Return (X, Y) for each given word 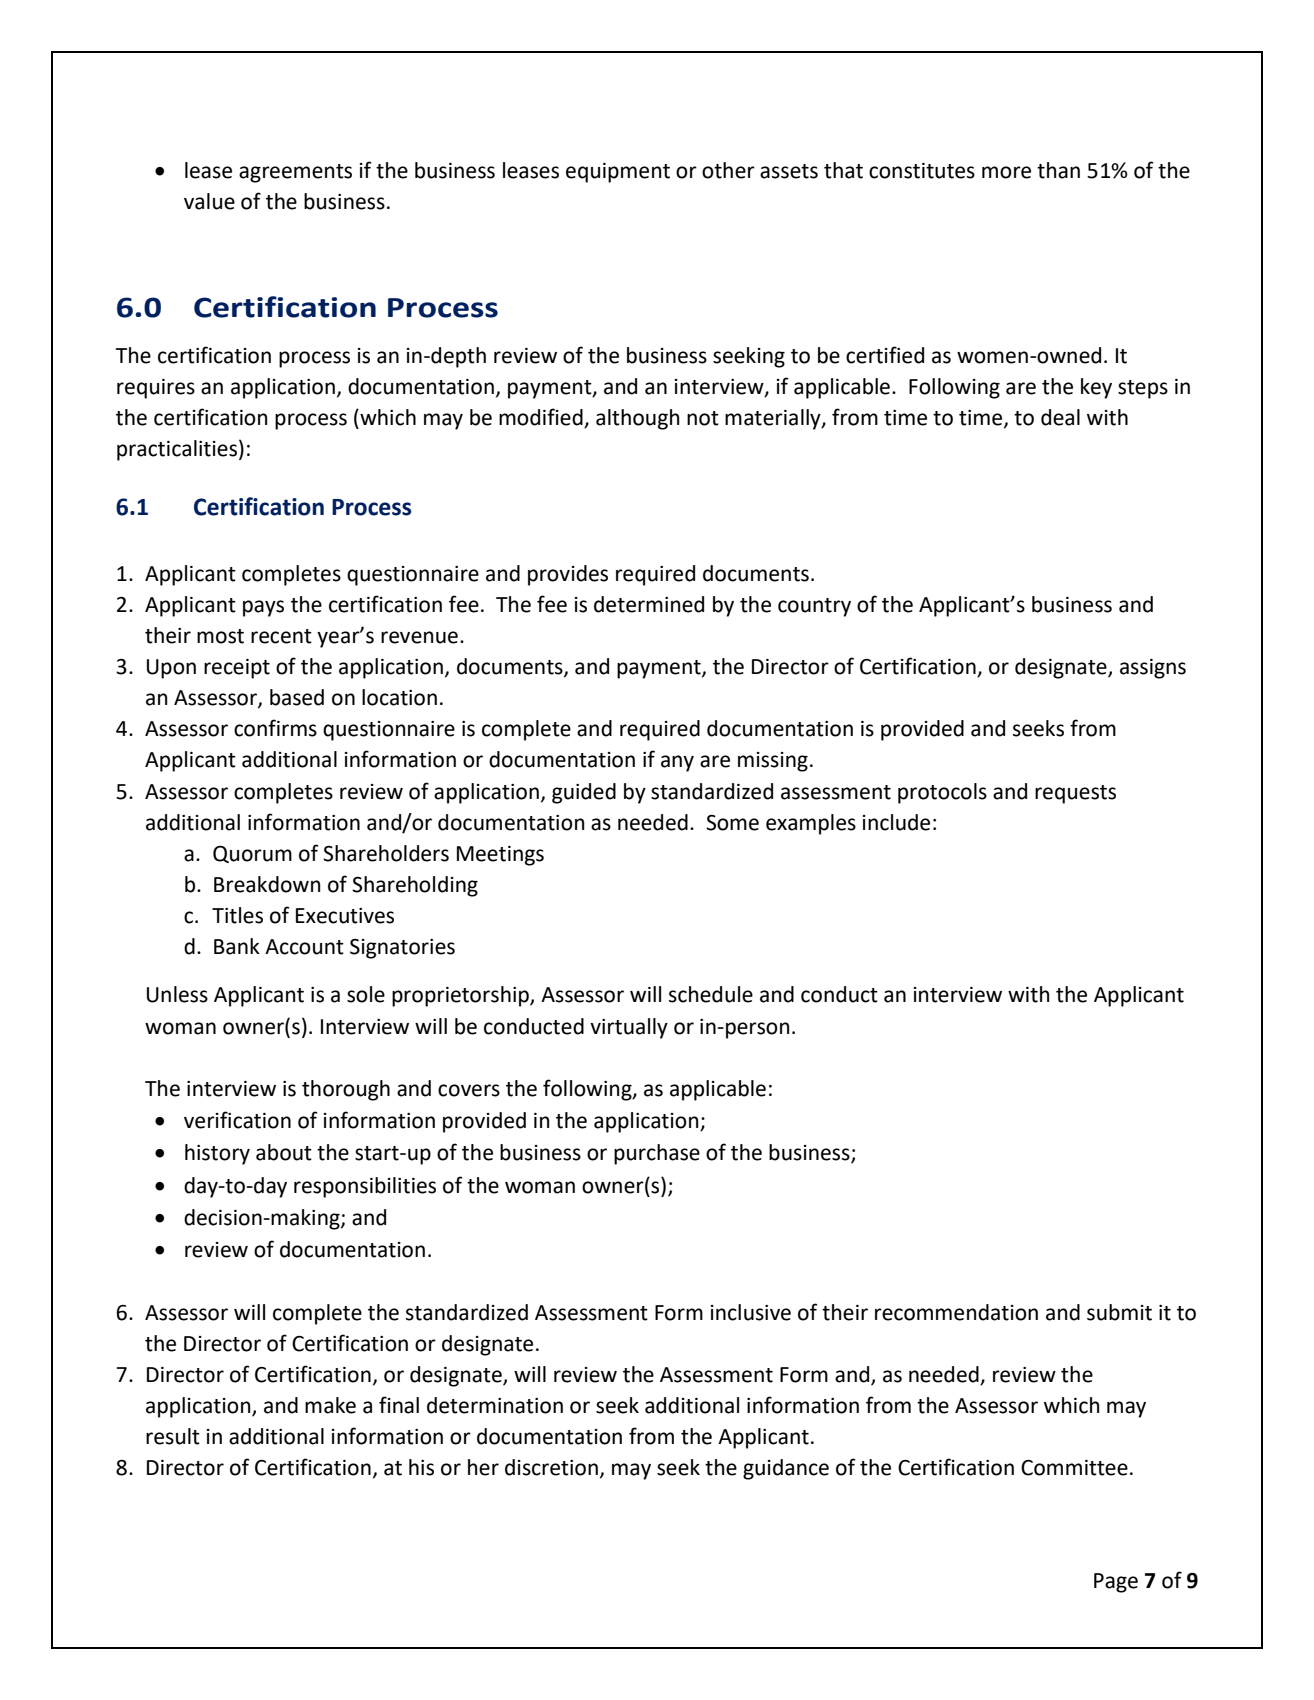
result (173, 1436)
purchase (657, 1154)
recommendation (956, 1312)
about (284, 1152)
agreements (295, 173)
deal (1060, 417)
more (1006, 172)
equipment (618, 173)
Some (732, 823)
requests (1075, 794)
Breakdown (267, 884)
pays (263, 608)
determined (649, 604)
